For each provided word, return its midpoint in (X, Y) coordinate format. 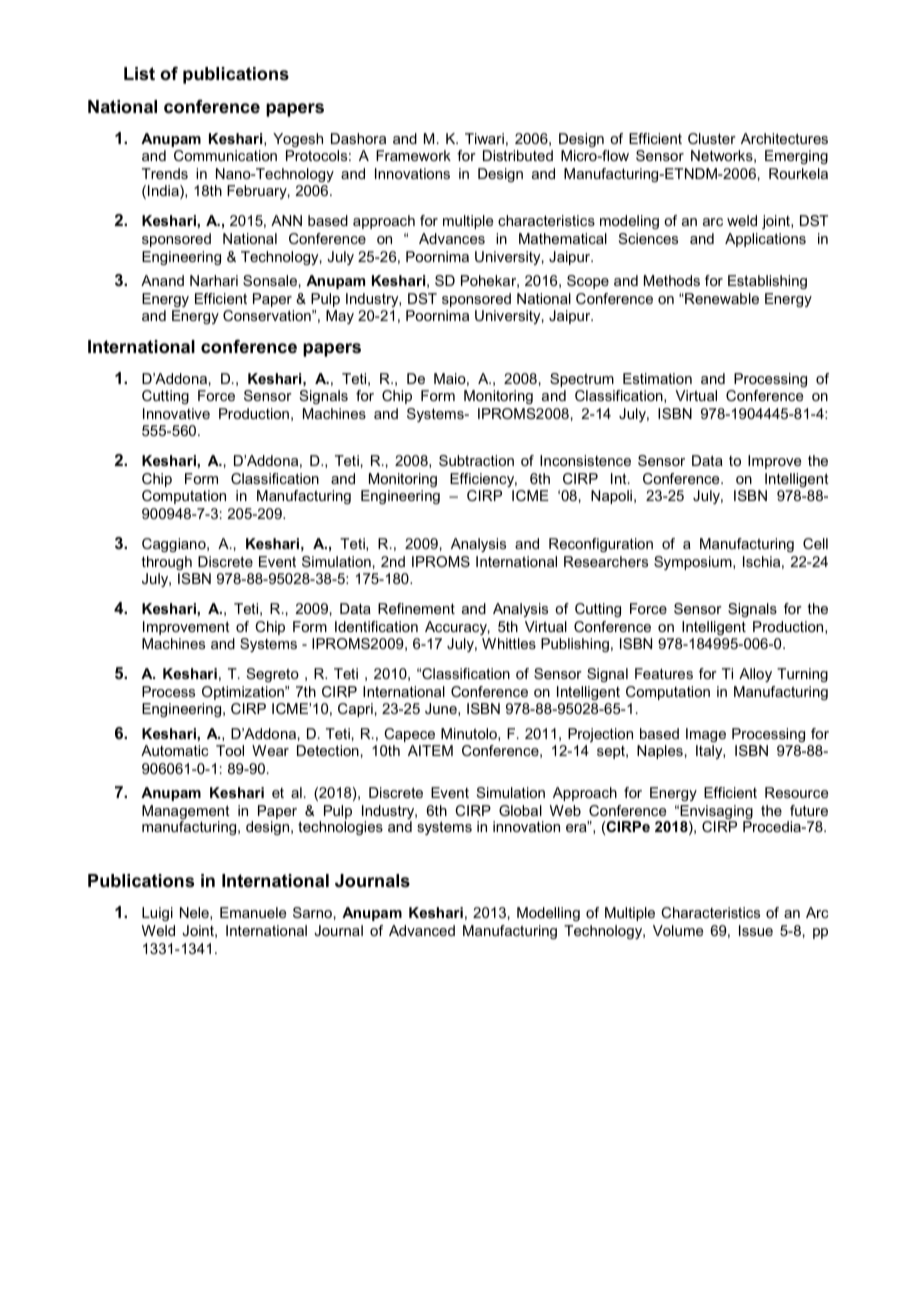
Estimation (657, 378)
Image (706, 735)
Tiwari (484, 138)
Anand (162, 280)
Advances (452, 238)
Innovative (176, 413)
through (167, 563)
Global (520, 810)
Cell (815, 543)
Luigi (157, 914)
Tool (230, 750)
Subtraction (476, 460)
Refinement (416, 608)
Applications (765, 240)
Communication (225, 155)
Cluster (712, 138)
